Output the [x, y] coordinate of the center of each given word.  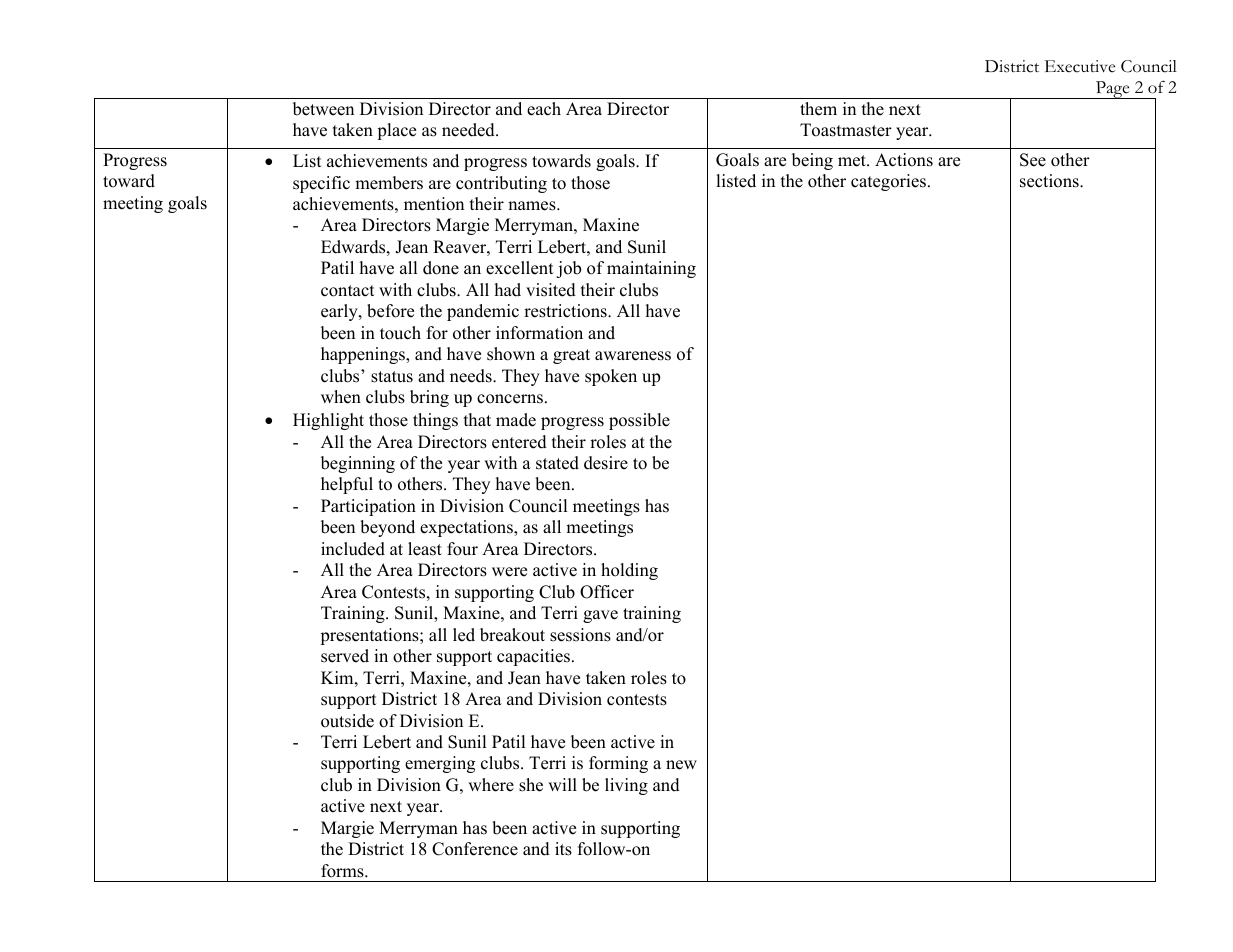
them [818, 109]
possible [639, 421]
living [626, 786]
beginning [358, 464]
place [396, 131]
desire [606, 463]
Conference [475, 849]
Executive [1080, 66]
